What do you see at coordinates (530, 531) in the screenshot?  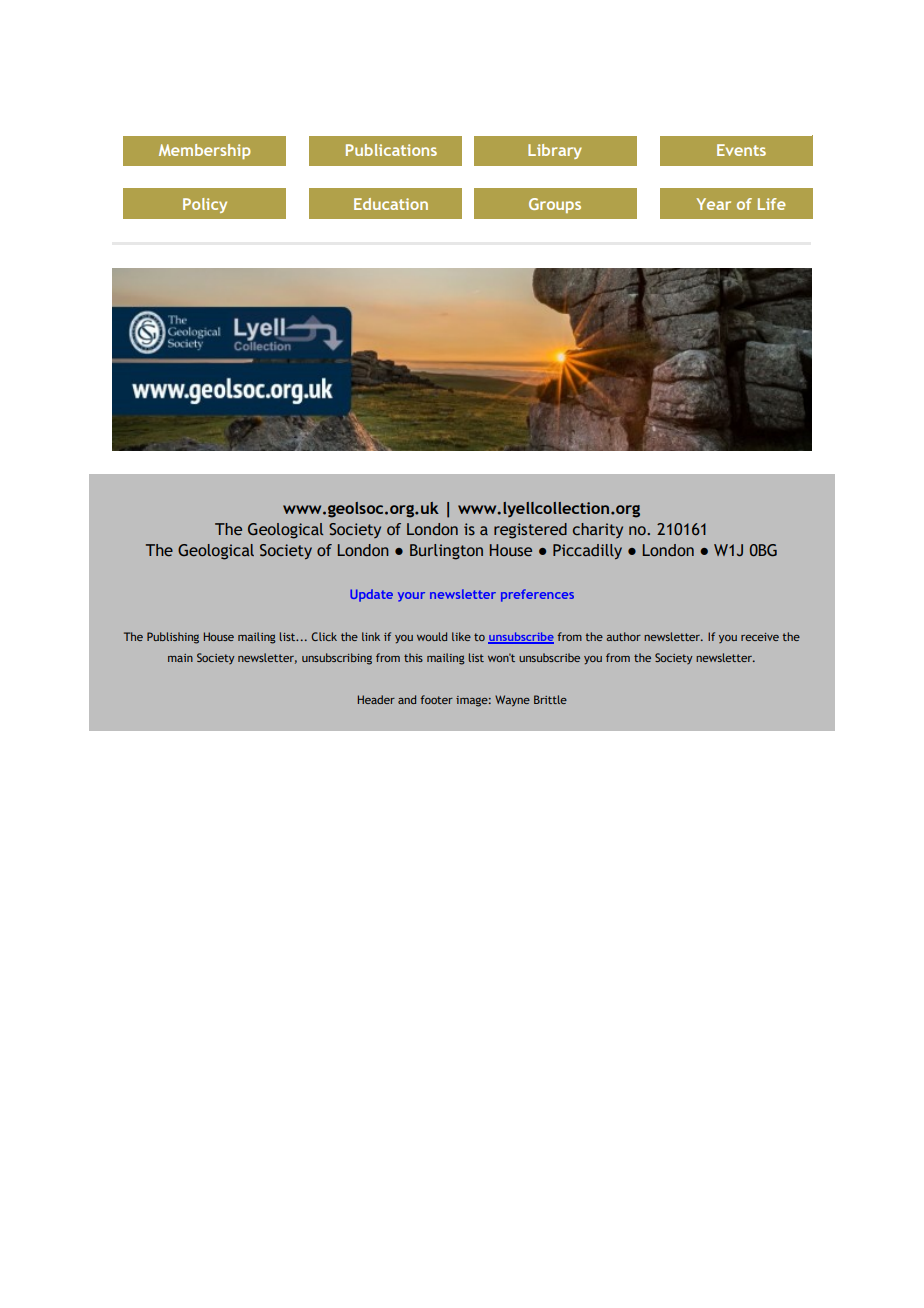 I see `registered` at bounding box center [530, 531].
